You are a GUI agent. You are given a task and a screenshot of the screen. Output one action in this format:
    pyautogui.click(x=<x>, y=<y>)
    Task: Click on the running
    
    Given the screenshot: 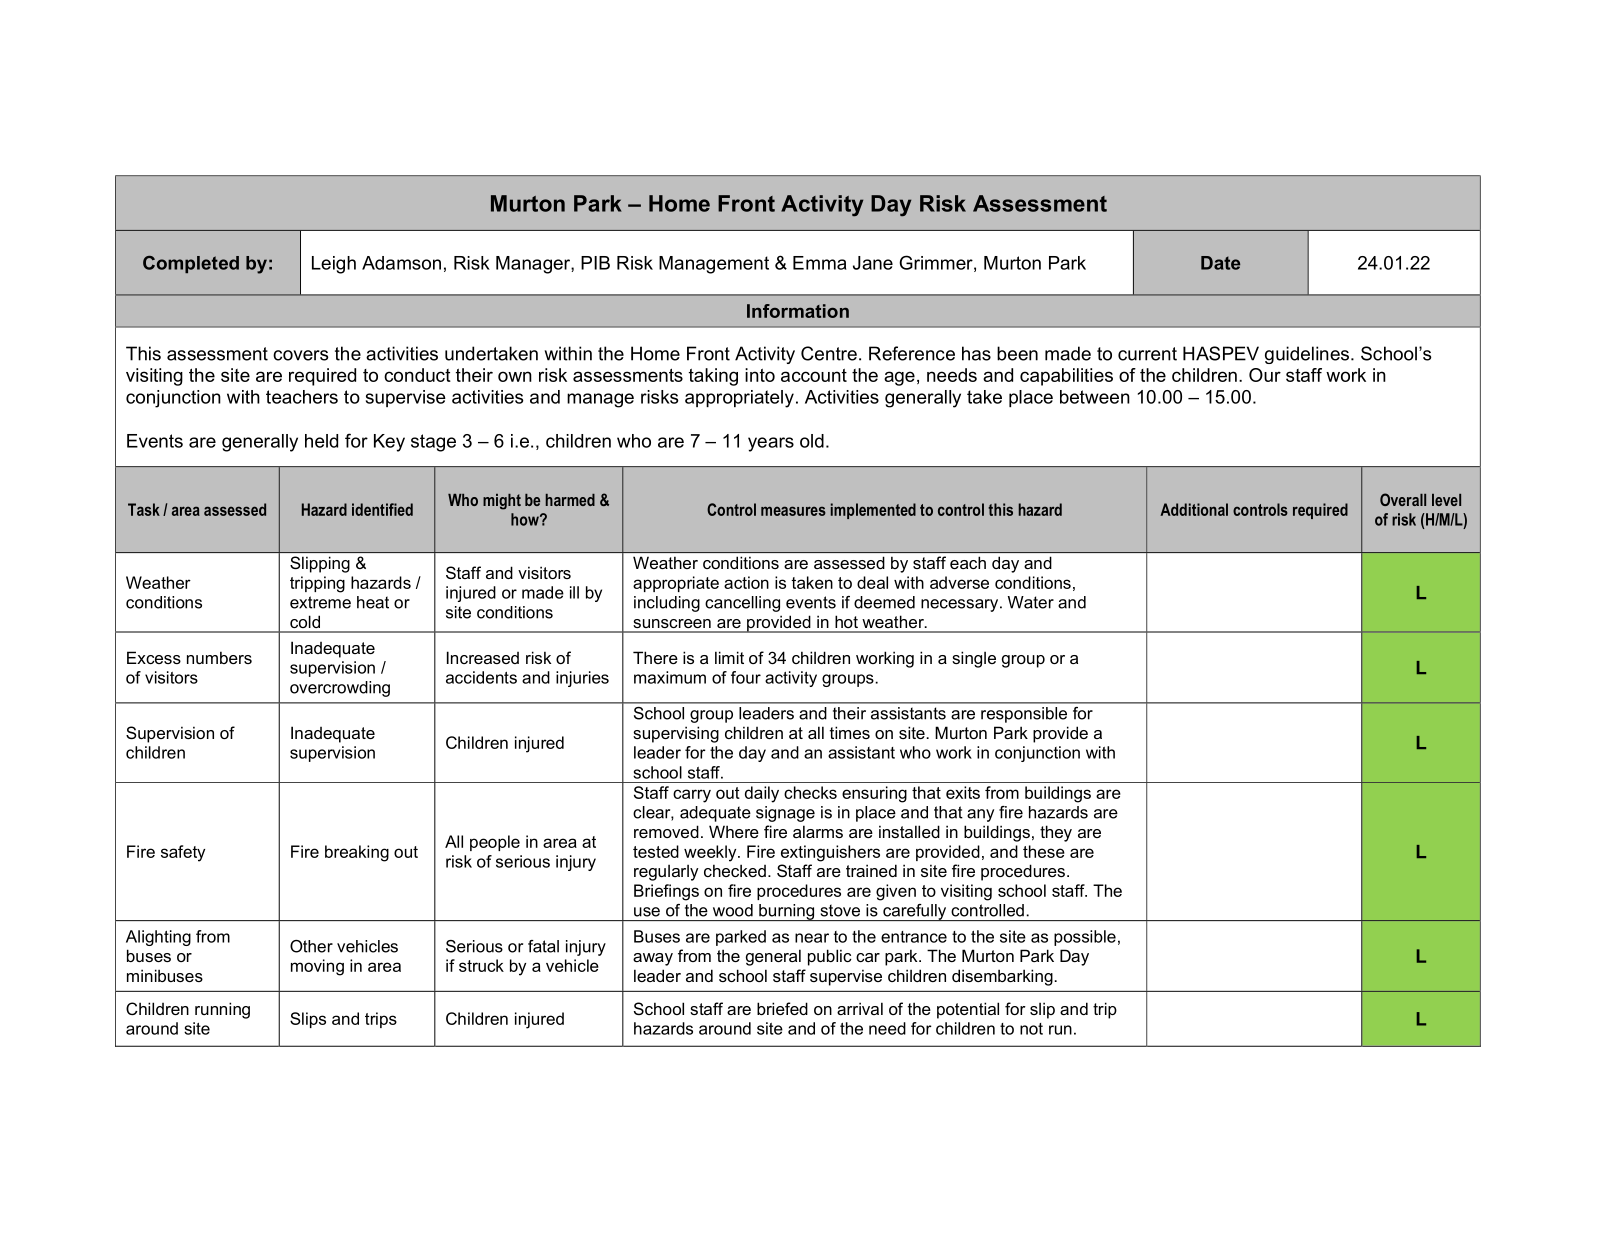 What is the action you would take?
    pyautogui.click(x=222, y=1010)
